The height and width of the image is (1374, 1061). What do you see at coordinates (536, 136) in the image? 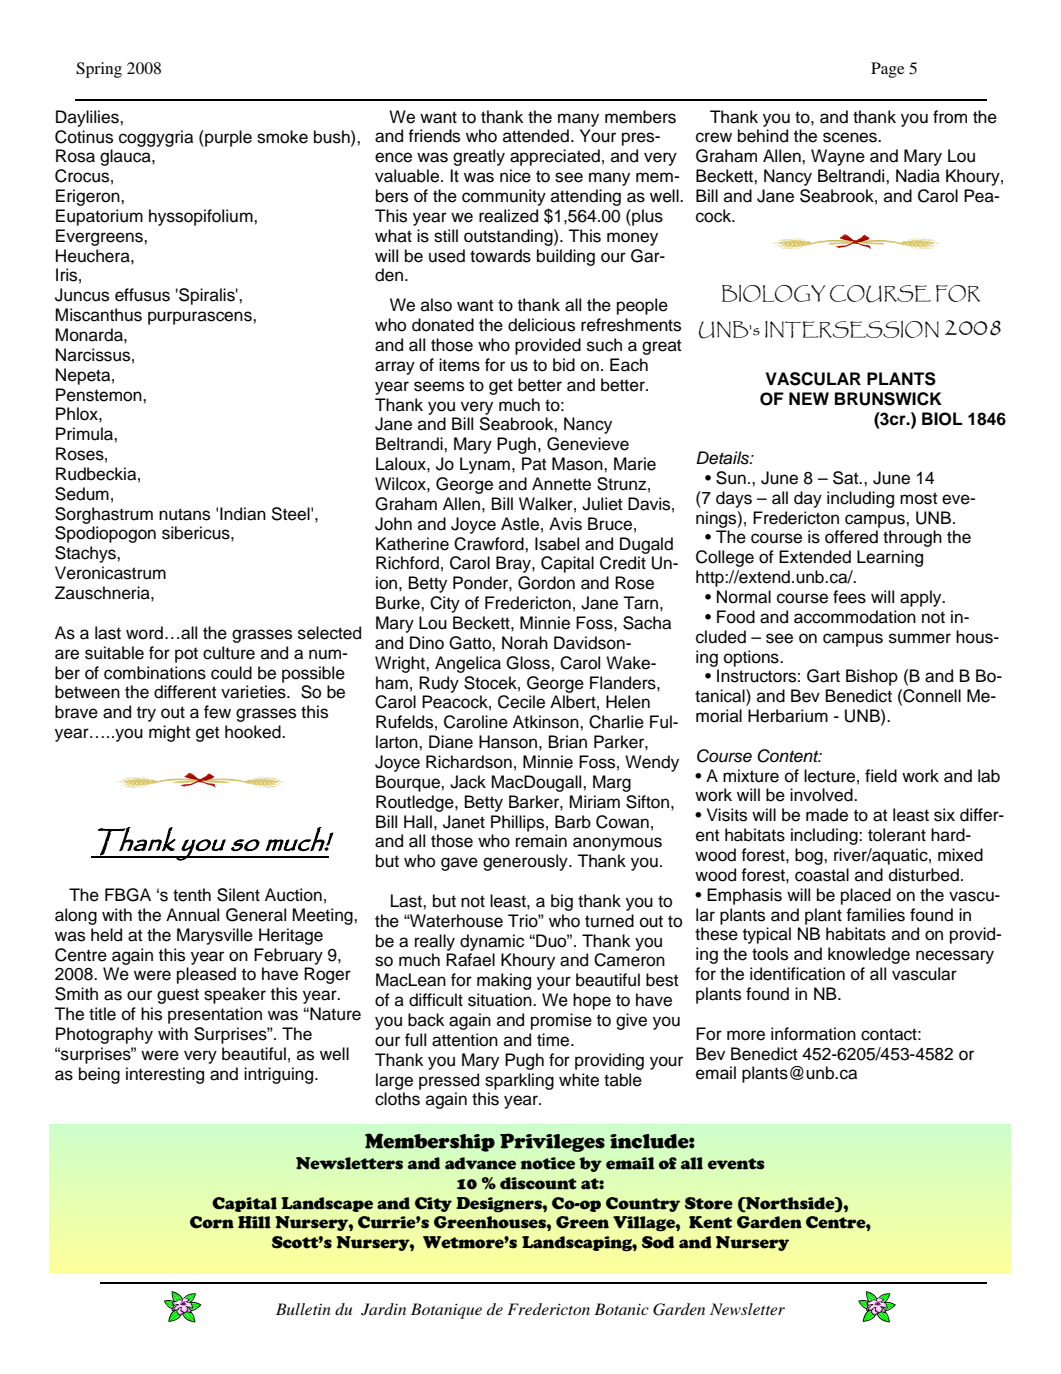
I see `attended` at bounding box center [536, 136].
